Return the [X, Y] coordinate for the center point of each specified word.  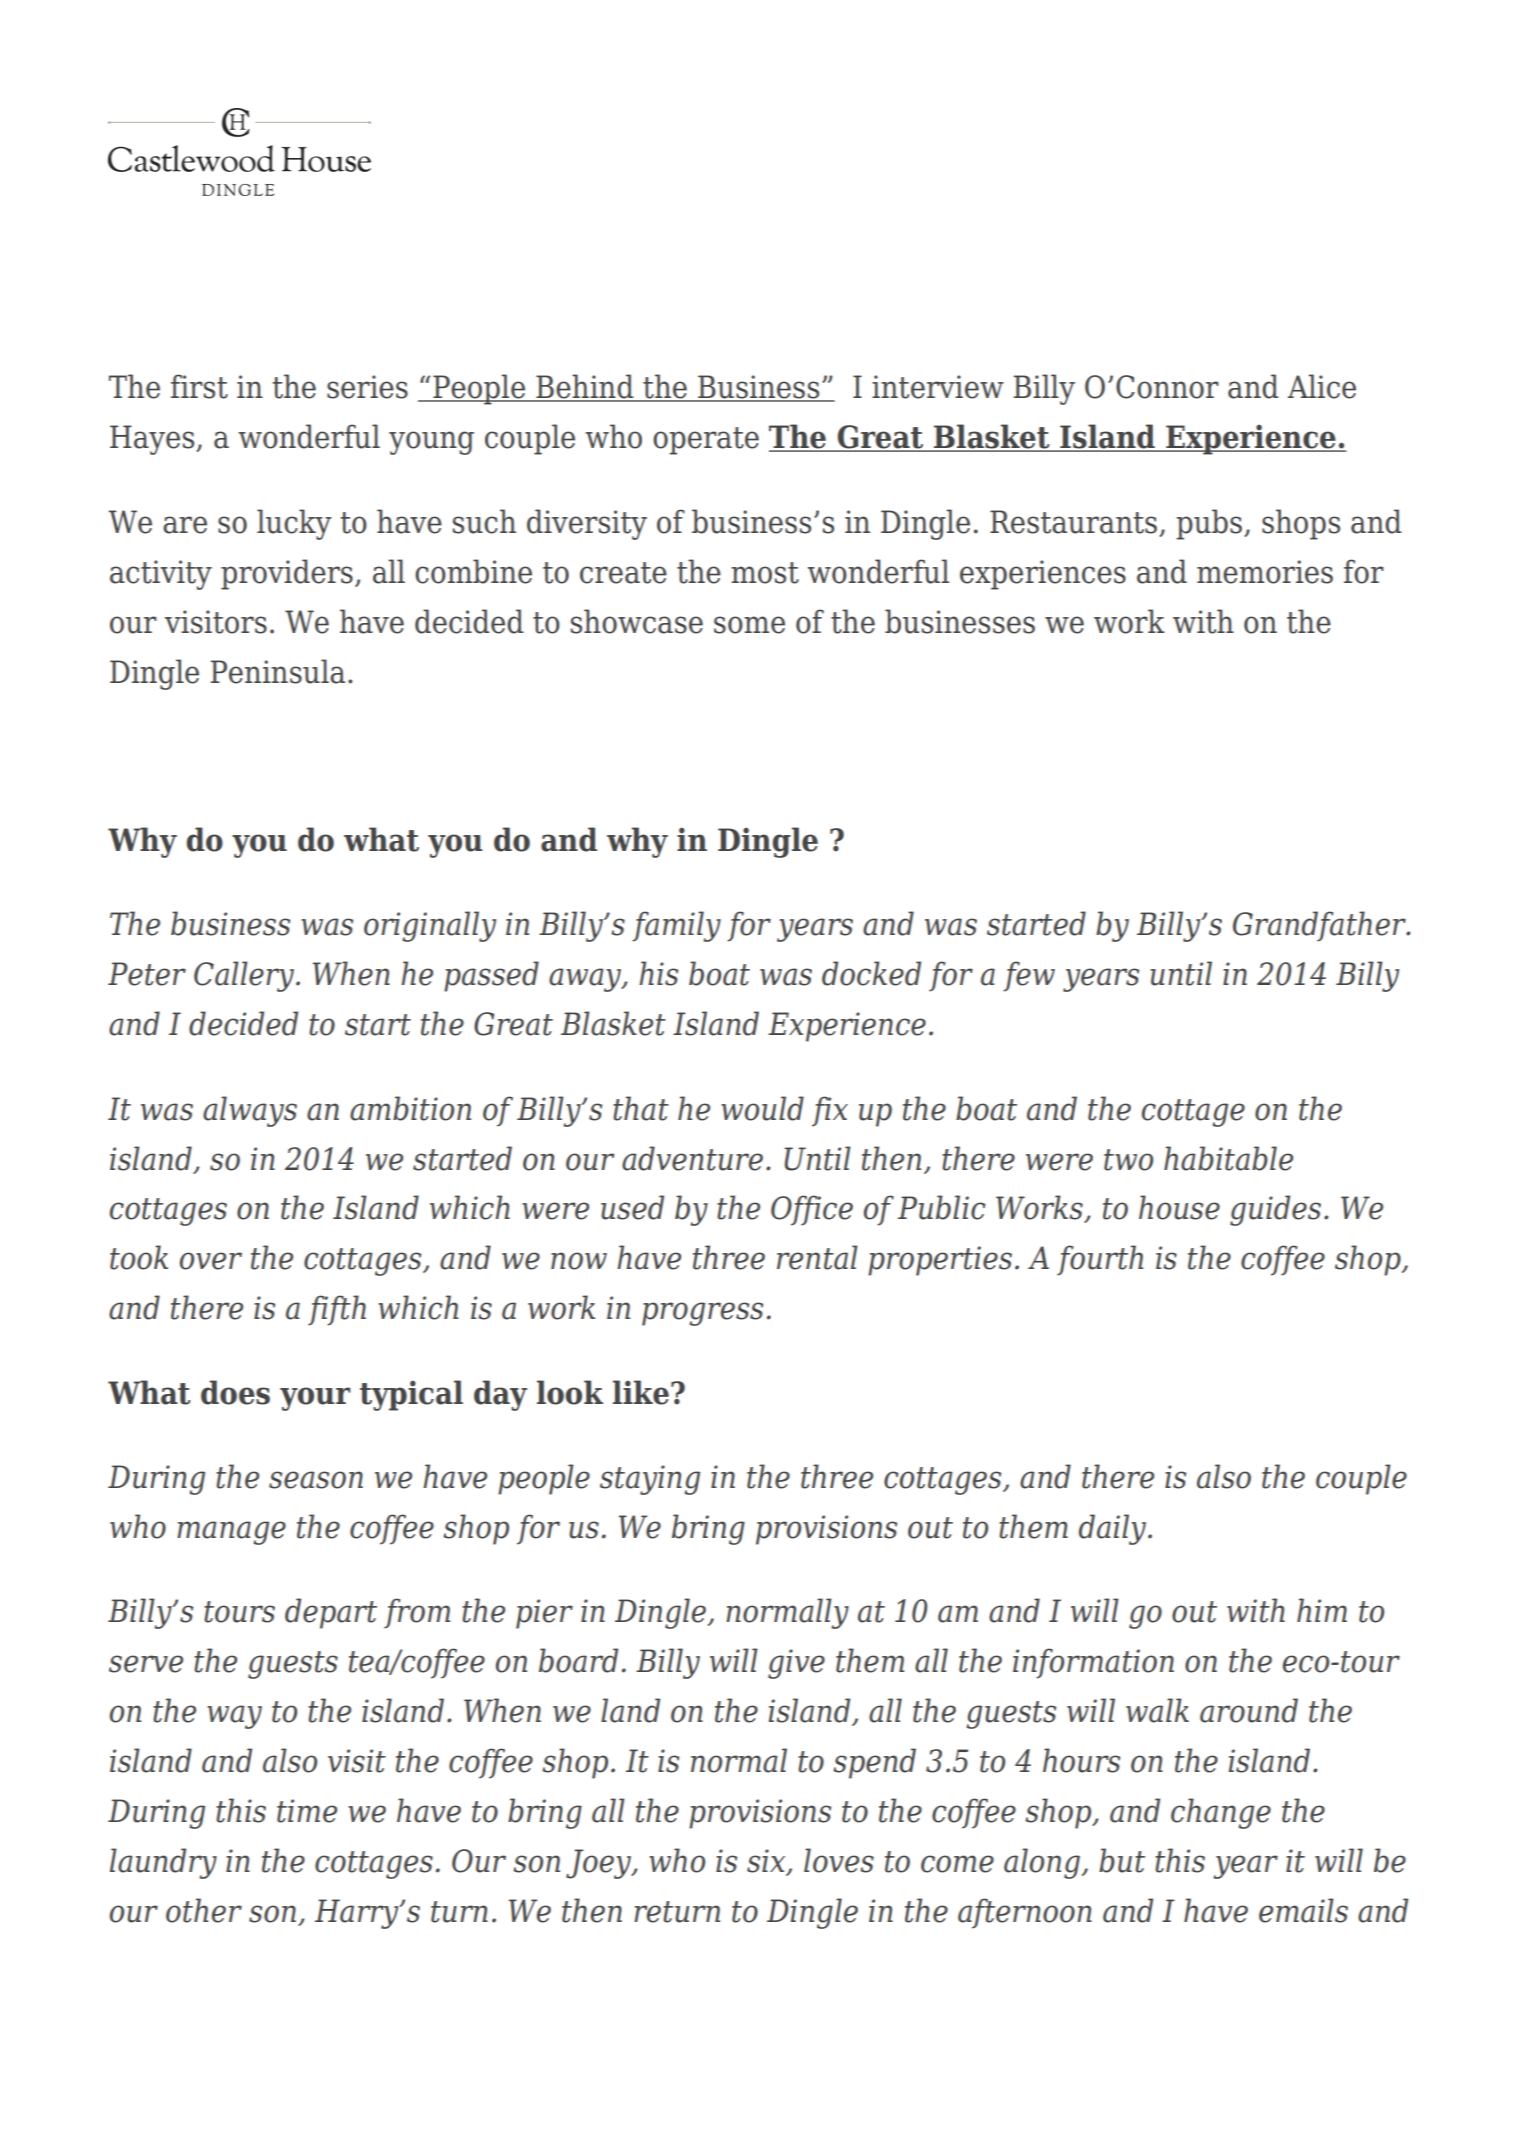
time [307, 1811]
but [1122, 1860]
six [767, 1862]
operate [706, 441]
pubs [1210, 524]
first [199, 386]
